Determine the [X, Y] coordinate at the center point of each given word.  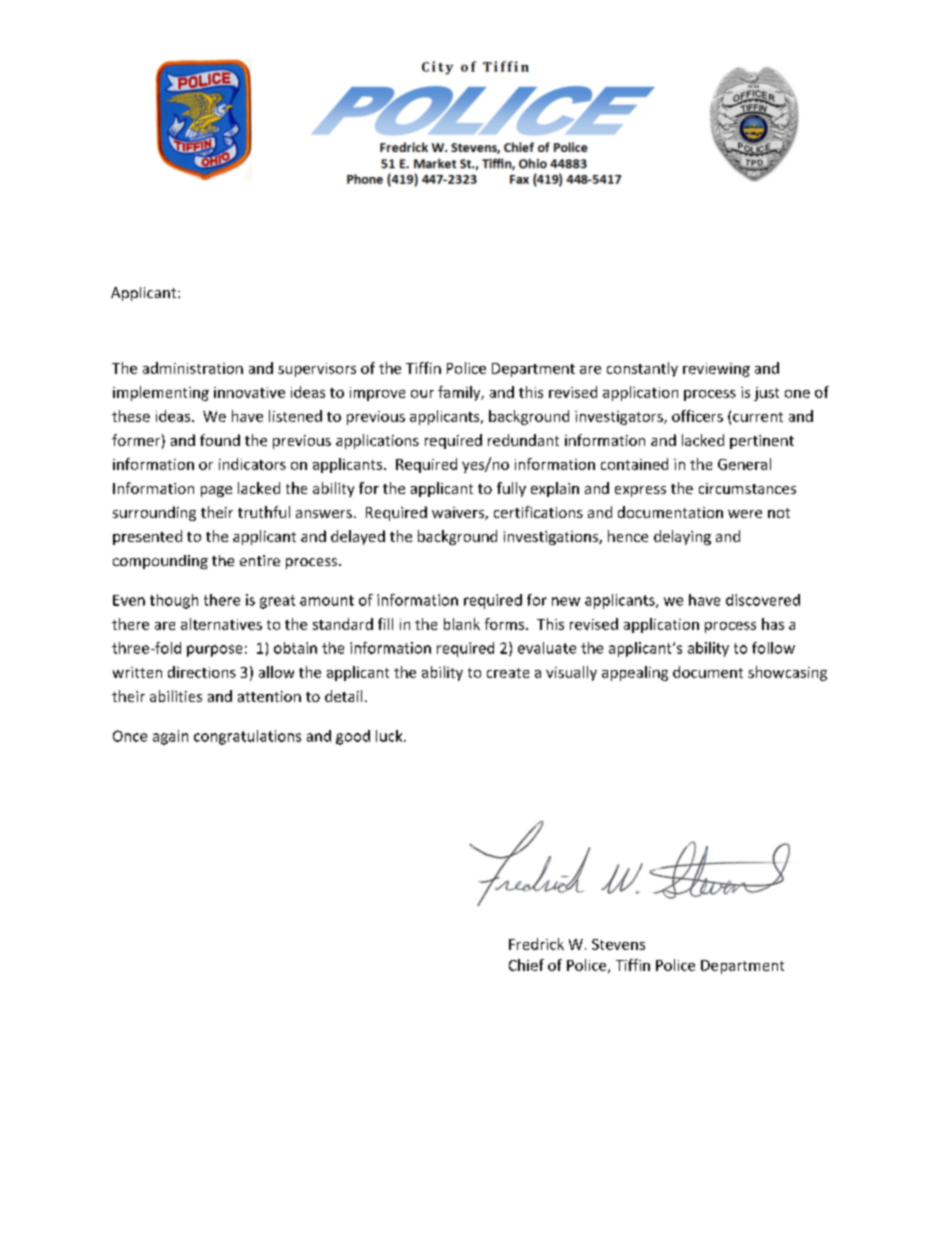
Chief [526, 965]
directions [202, 672]
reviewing [716, 370]
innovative [249, 392]
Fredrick [536, 944]
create [508, 673]
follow [773, 648]
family [460, 393]
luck [390, 736]
